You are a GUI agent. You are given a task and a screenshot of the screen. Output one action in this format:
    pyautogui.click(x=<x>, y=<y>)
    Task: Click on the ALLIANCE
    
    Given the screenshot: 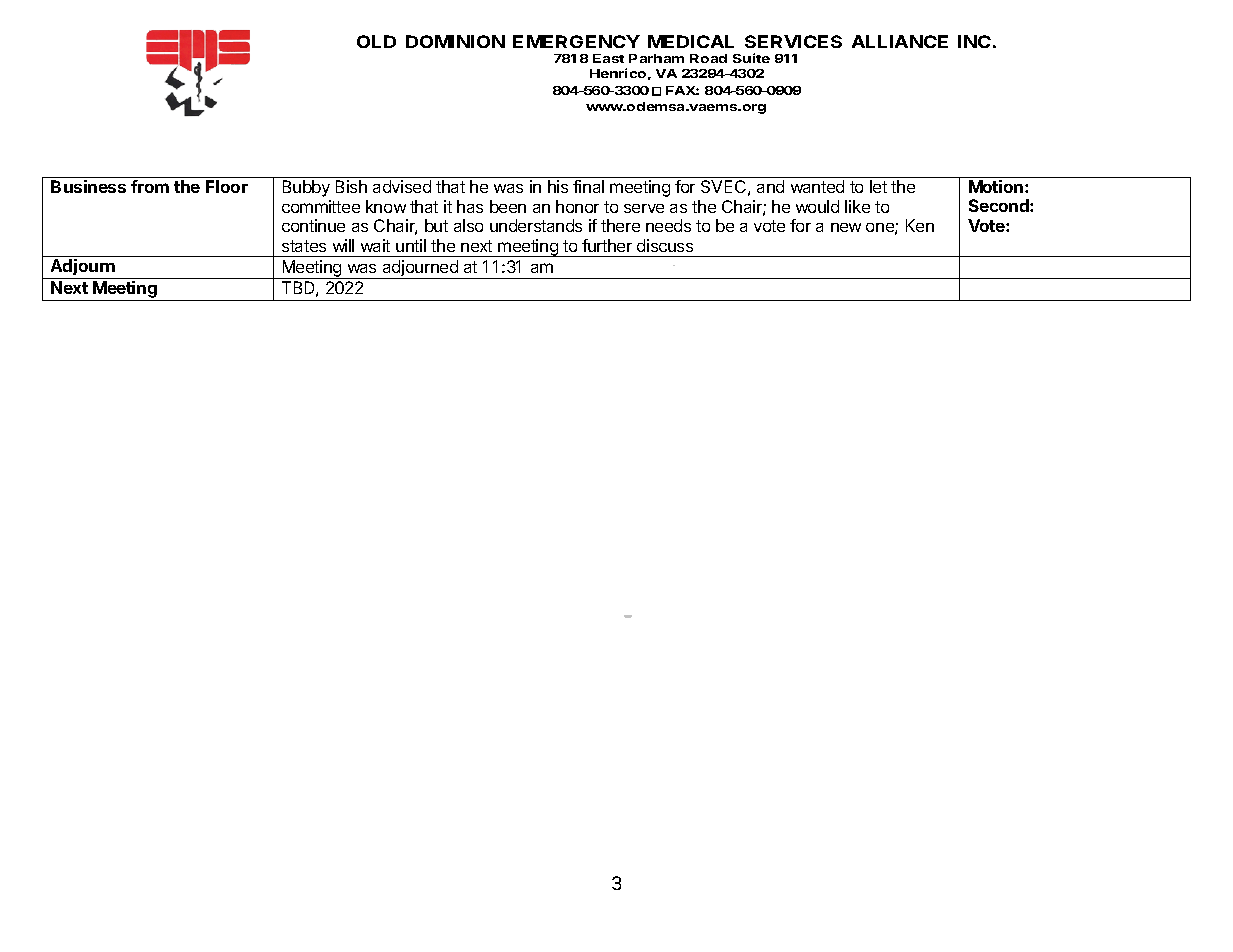 What is the action you would take?
    pyautogui.click(x=900, y=41)
